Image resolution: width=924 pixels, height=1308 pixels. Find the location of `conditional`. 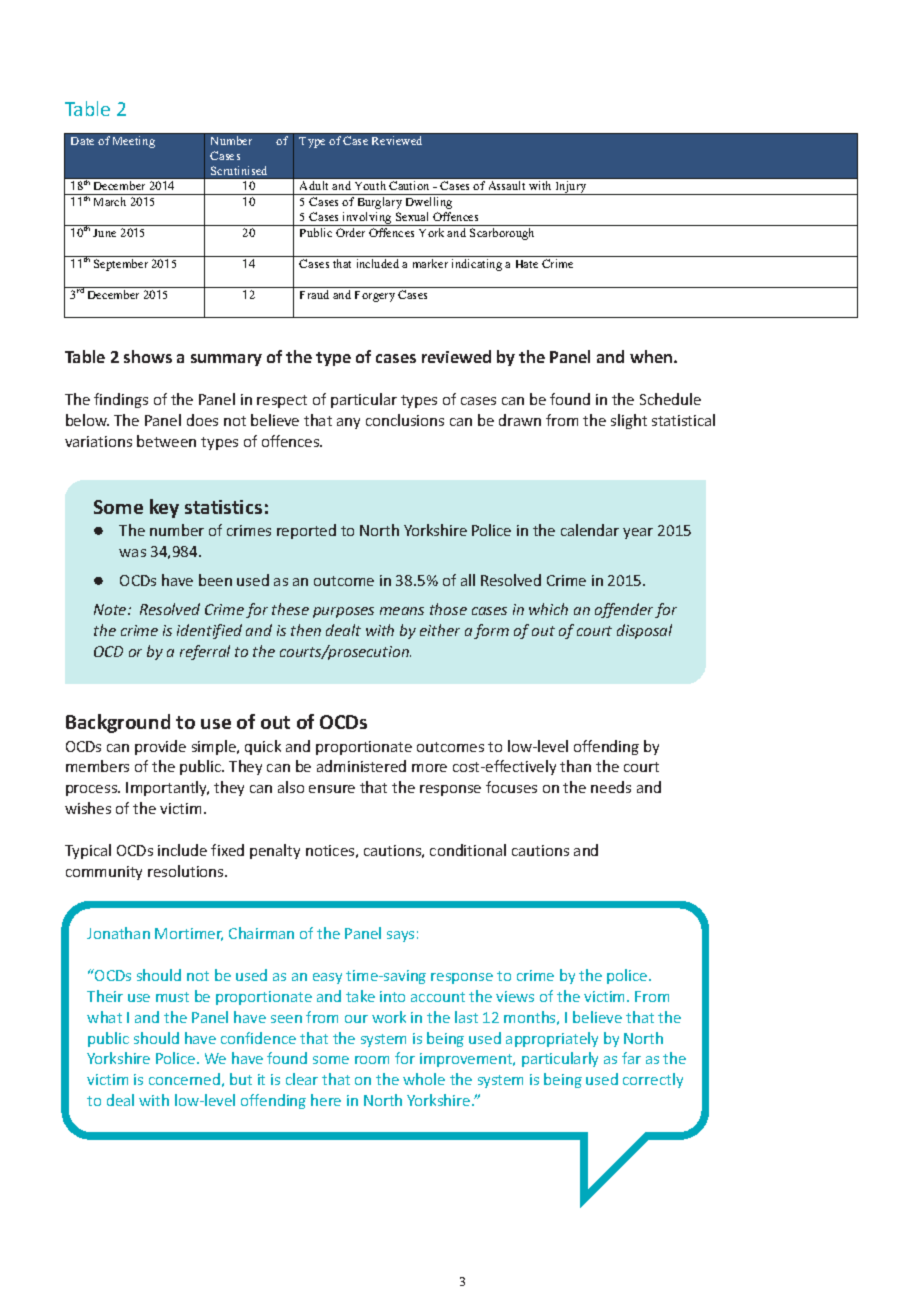

conditional is located at coordinates (468, 850).
